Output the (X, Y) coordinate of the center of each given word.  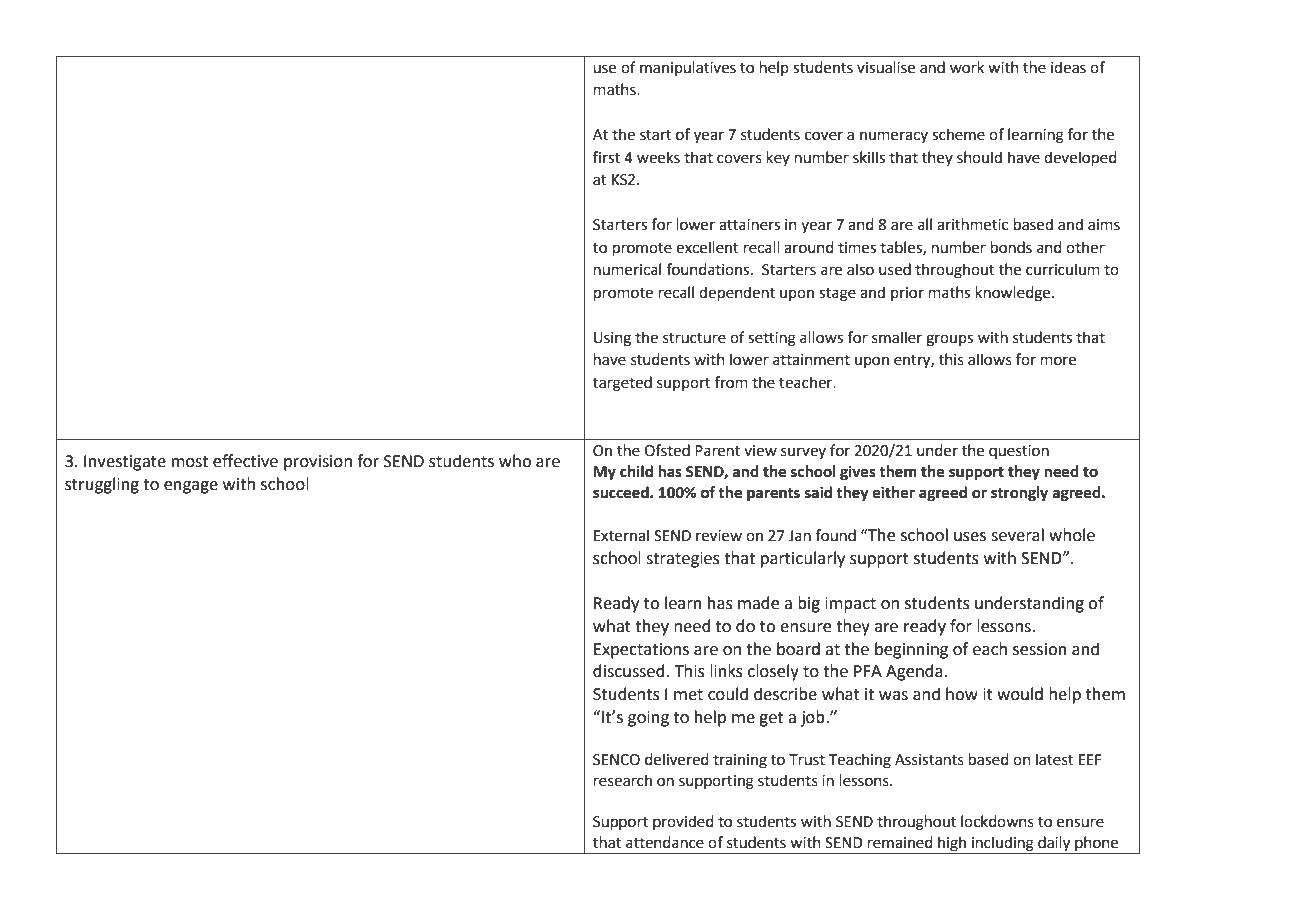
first (606, 157)
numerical (627, 269)
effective (245, 461)
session (1040, 649)
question (1019, 452)
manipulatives (688, 68)
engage (191, 487)
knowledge (1014, 294)
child (636, 471)
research (623, 780)
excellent (707, 247)
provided (683, 822)
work (967, 67)
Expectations (641, 651)
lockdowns (997, 821)
